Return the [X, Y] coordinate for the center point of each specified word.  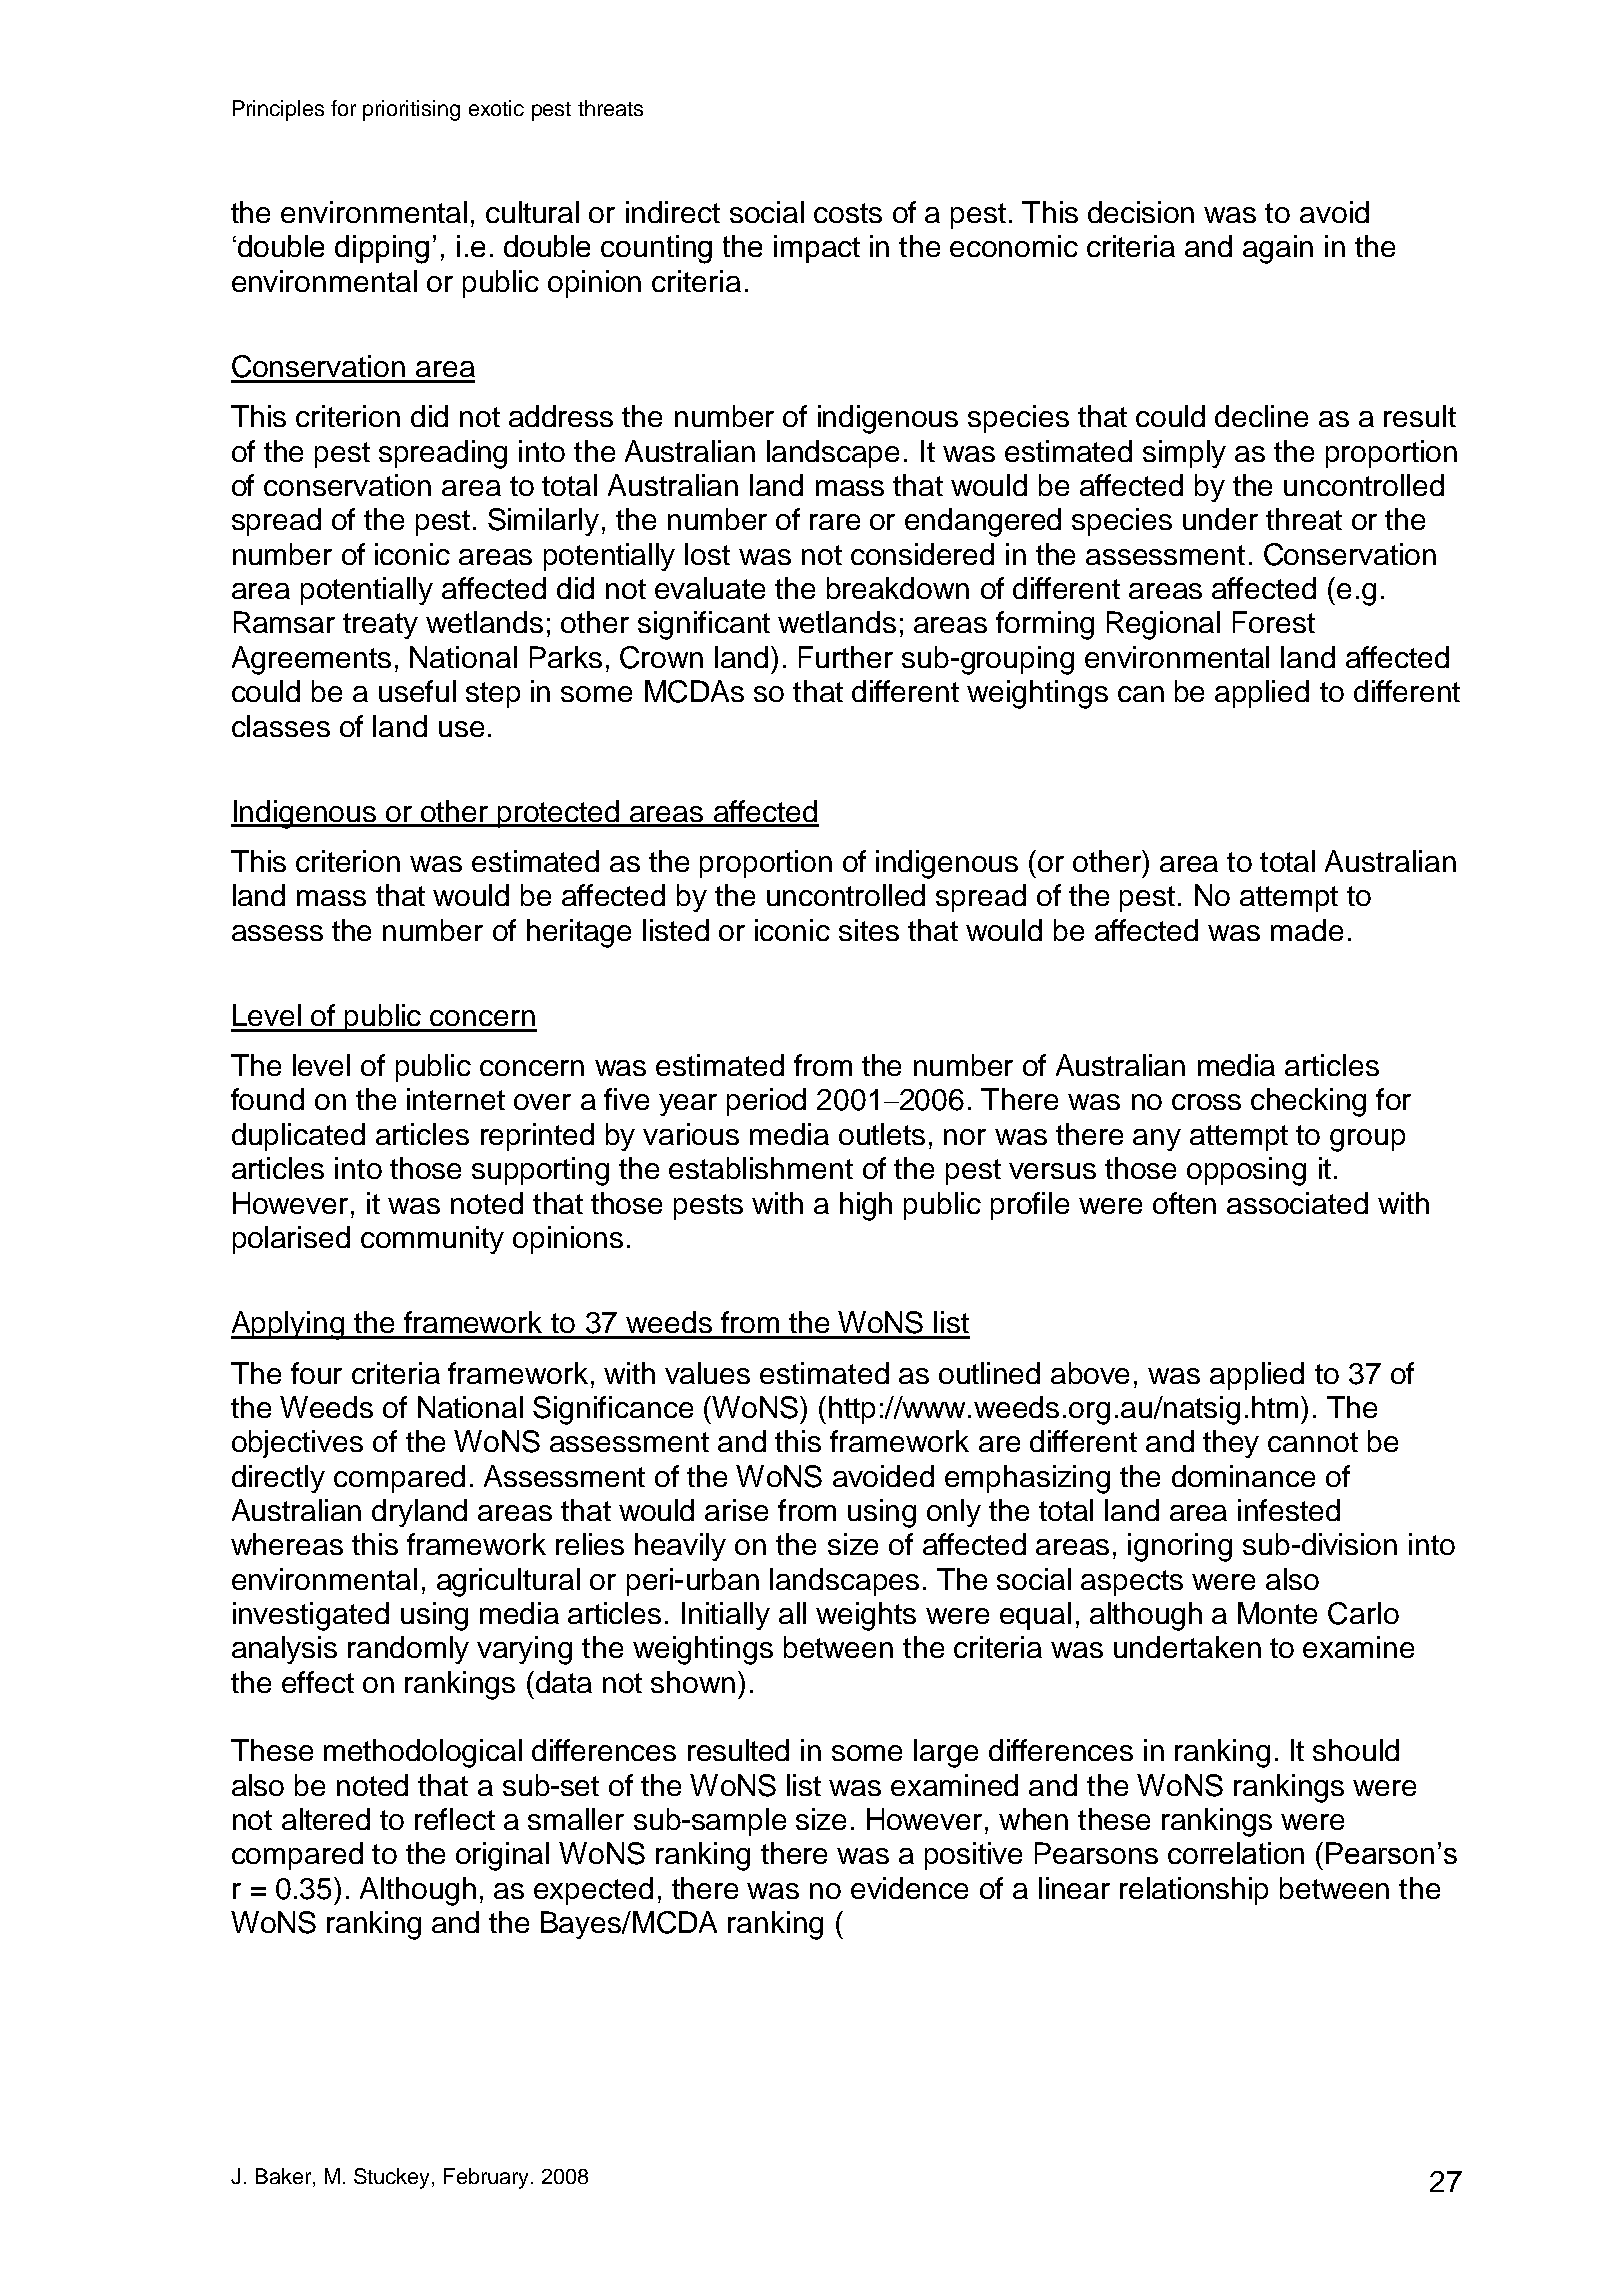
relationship [1194, 1891]
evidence [909, 1888]
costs [848, 213]
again [1278, 249]
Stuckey [393, 2178]
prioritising [411, 110]
